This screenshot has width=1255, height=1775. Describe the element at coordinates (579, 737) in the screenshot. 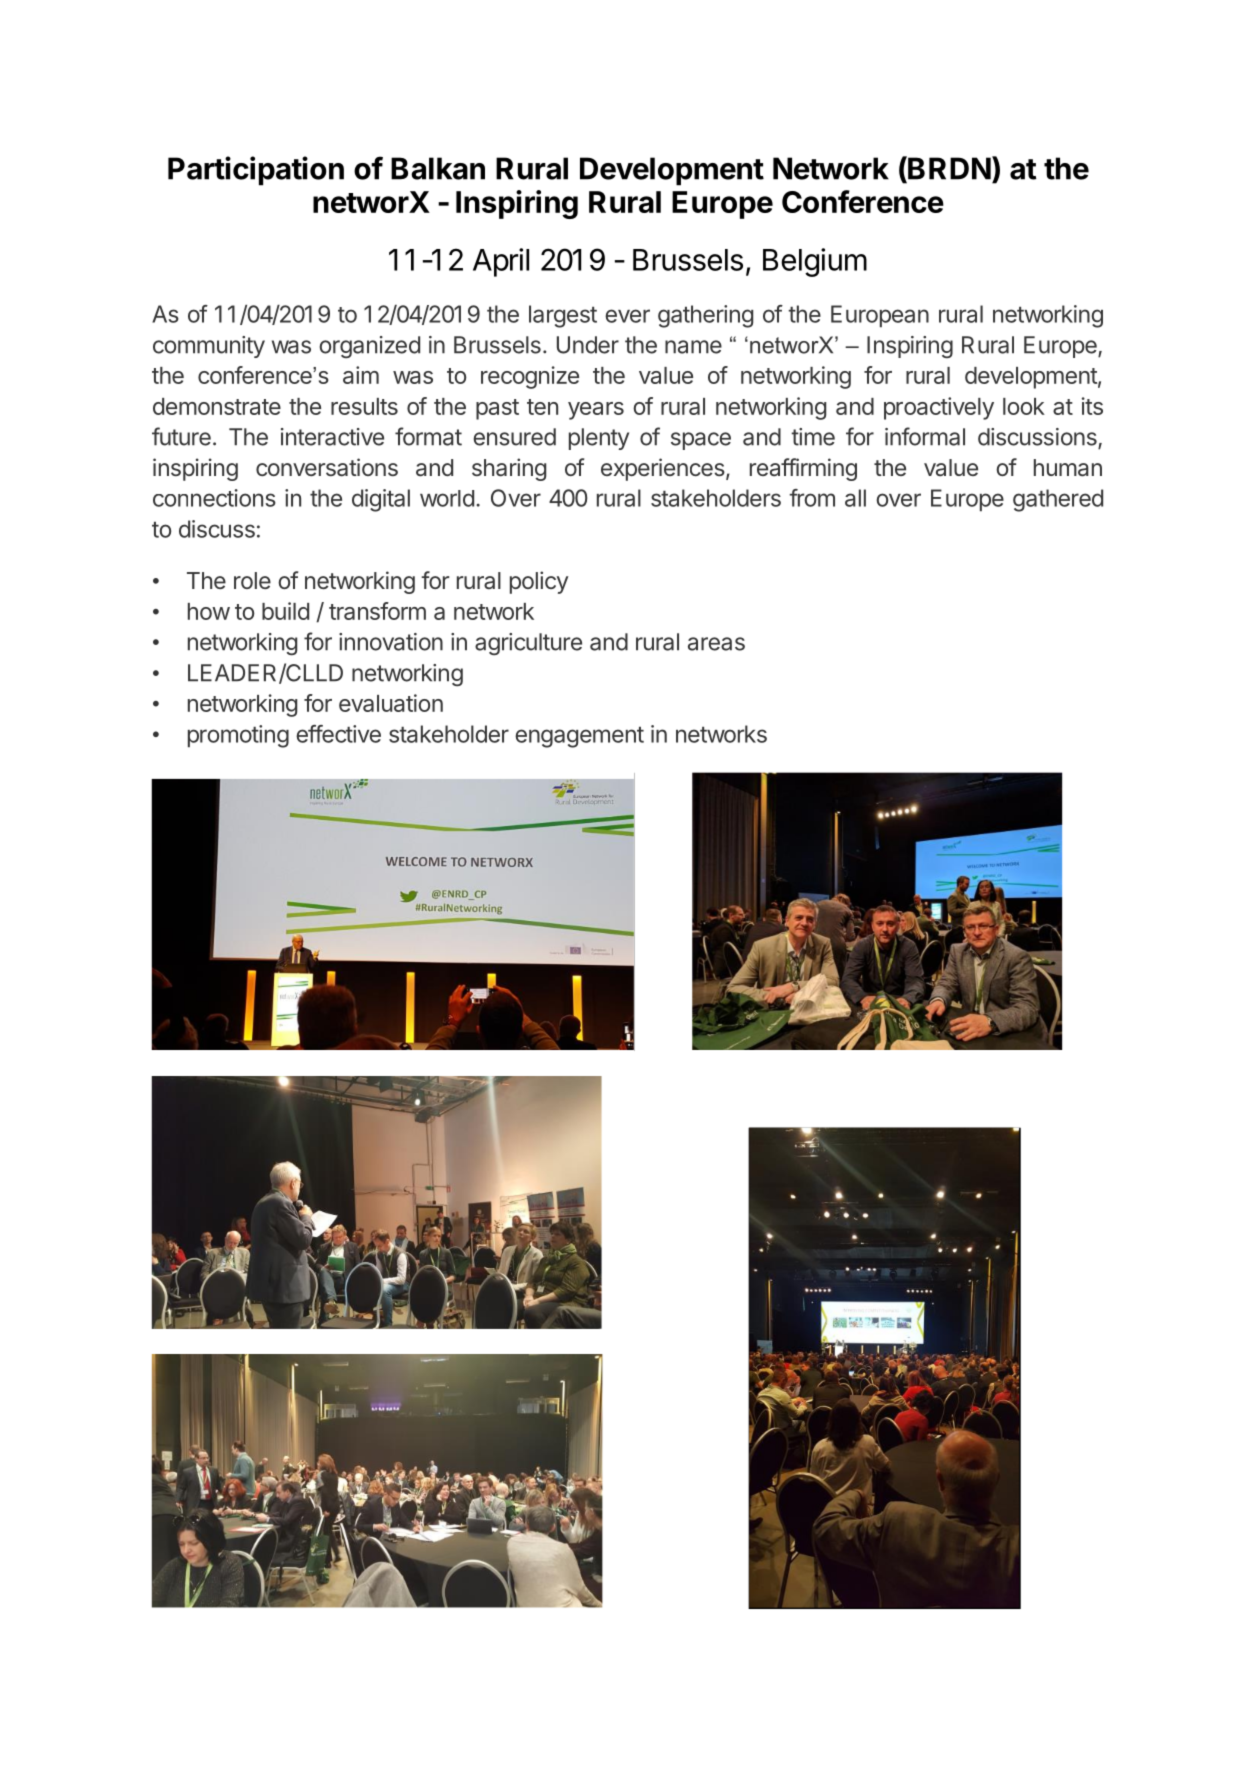

I see `engagement` at that location.
